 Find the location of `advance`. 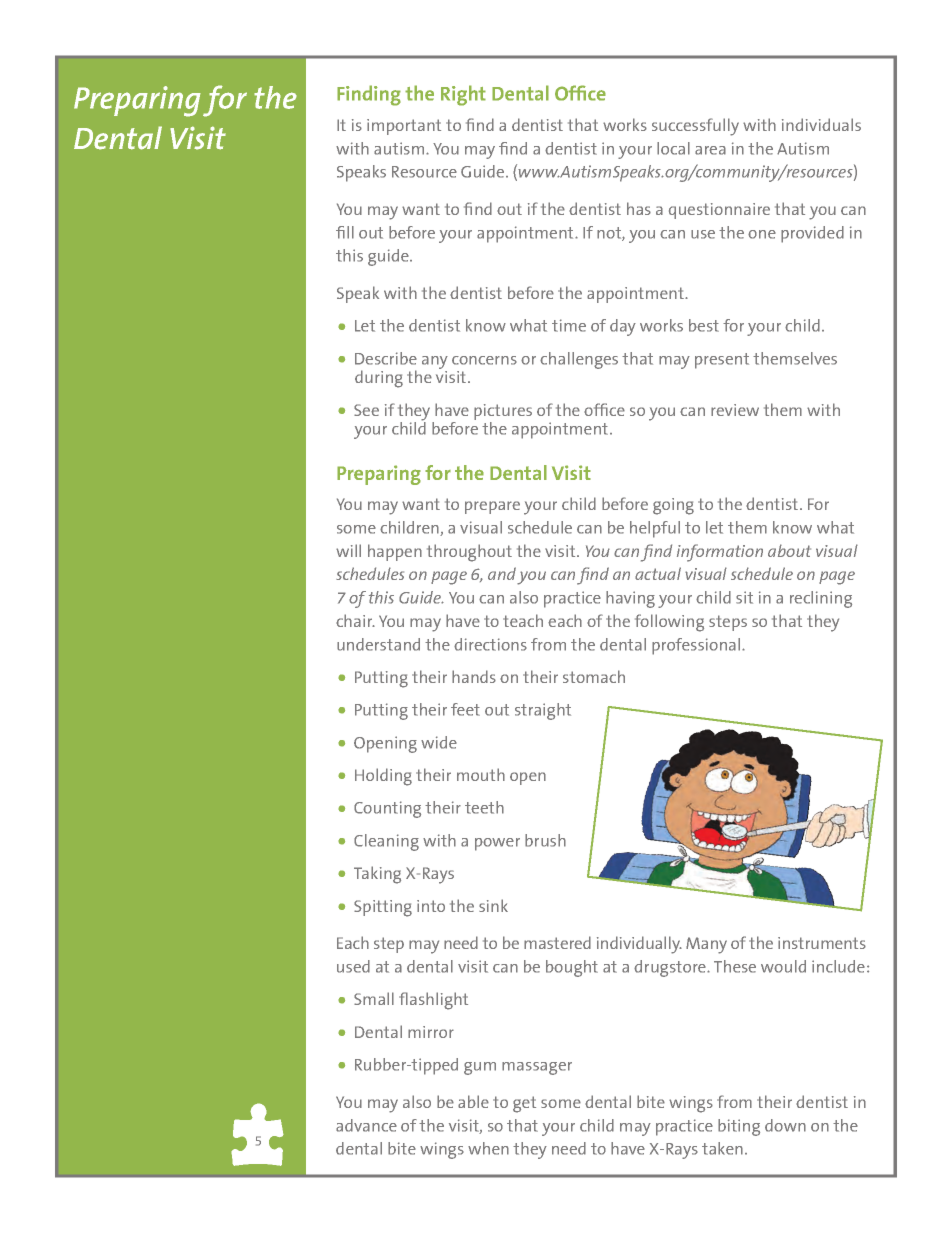

advance is located at coordinates (366, 1125).
